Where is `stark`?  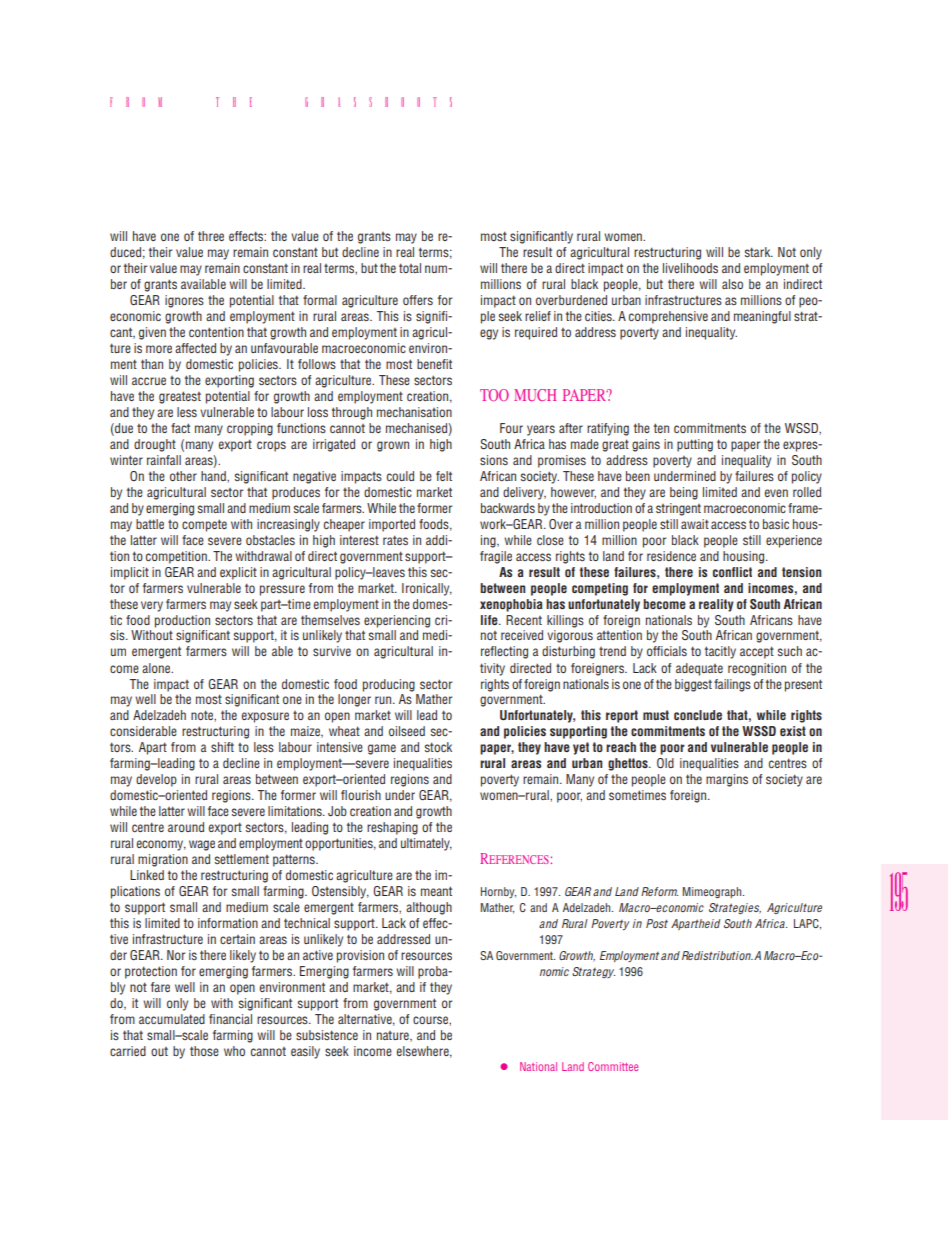
stark is located at coordinates (759, 252).
